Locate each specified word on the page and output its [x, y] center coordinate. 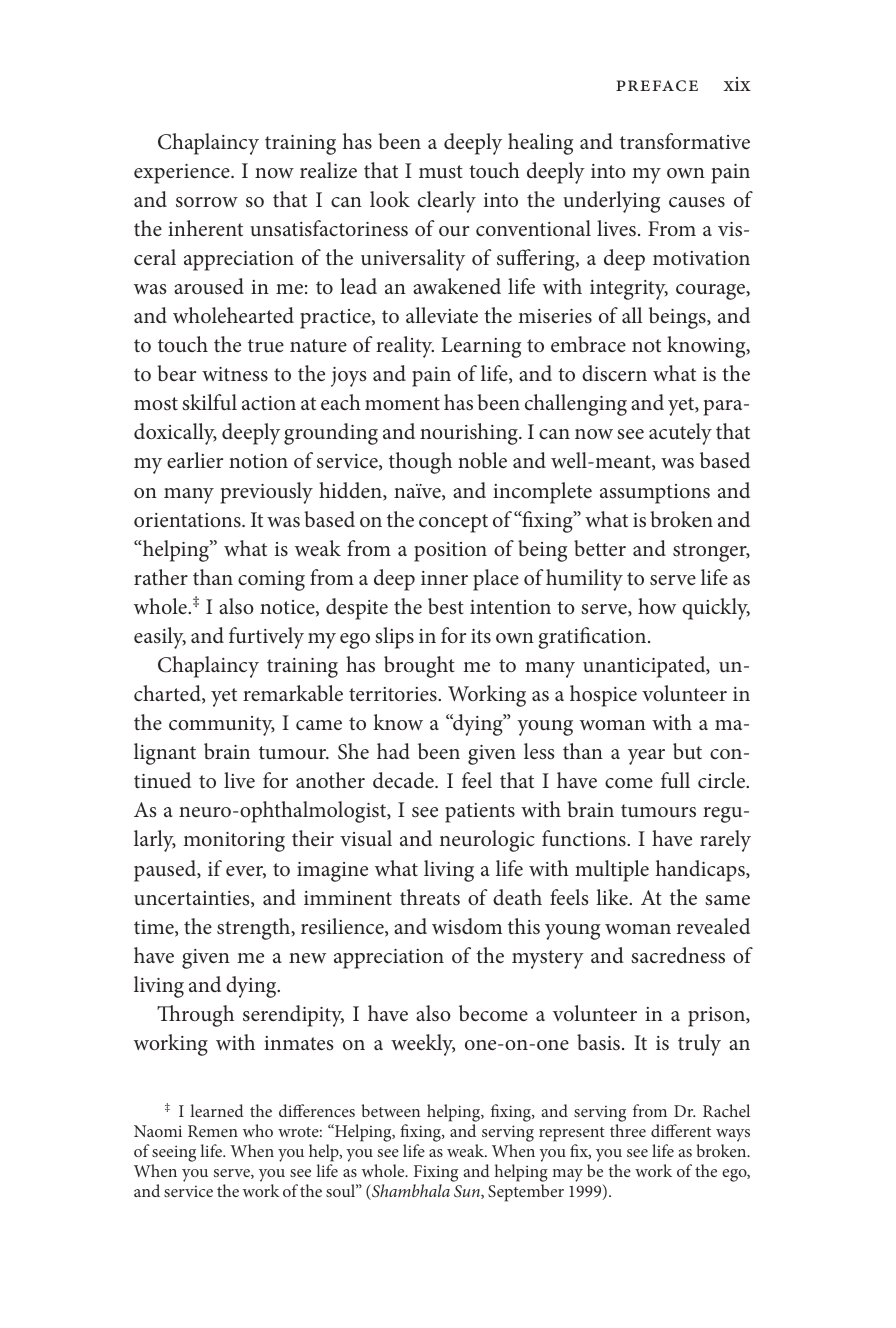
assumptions [655, 494]
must [441, 171]
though [420, 463]
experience [183, 174]
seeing [174, 1153]
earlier [195, 460]
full [675, 780]
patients [480, 813]
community [222, 726]
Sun [468, 1192]
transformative [685, 141]
